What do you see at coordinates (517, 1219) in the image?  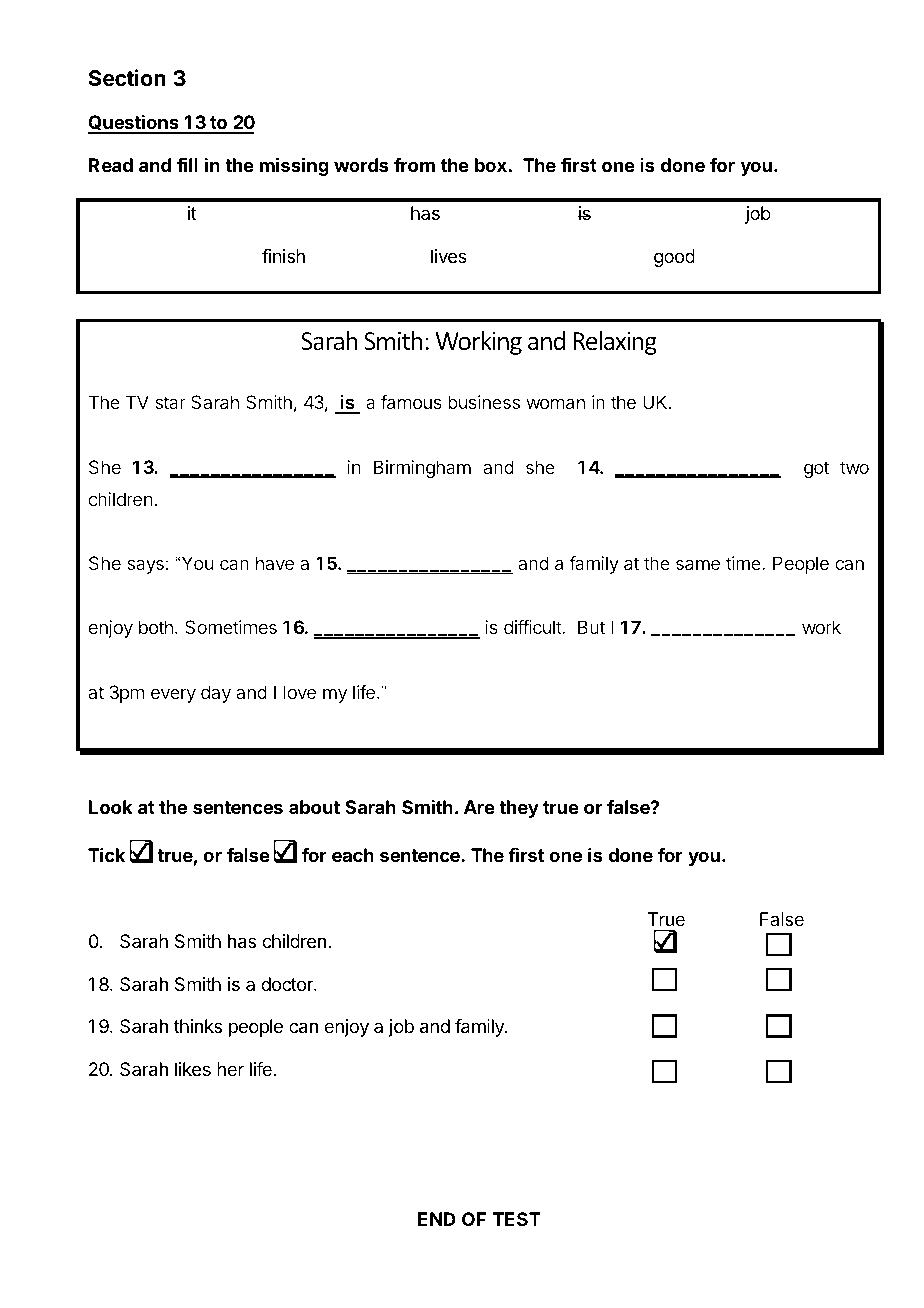 I see `TEST` at bounding box center [517, 1219].
